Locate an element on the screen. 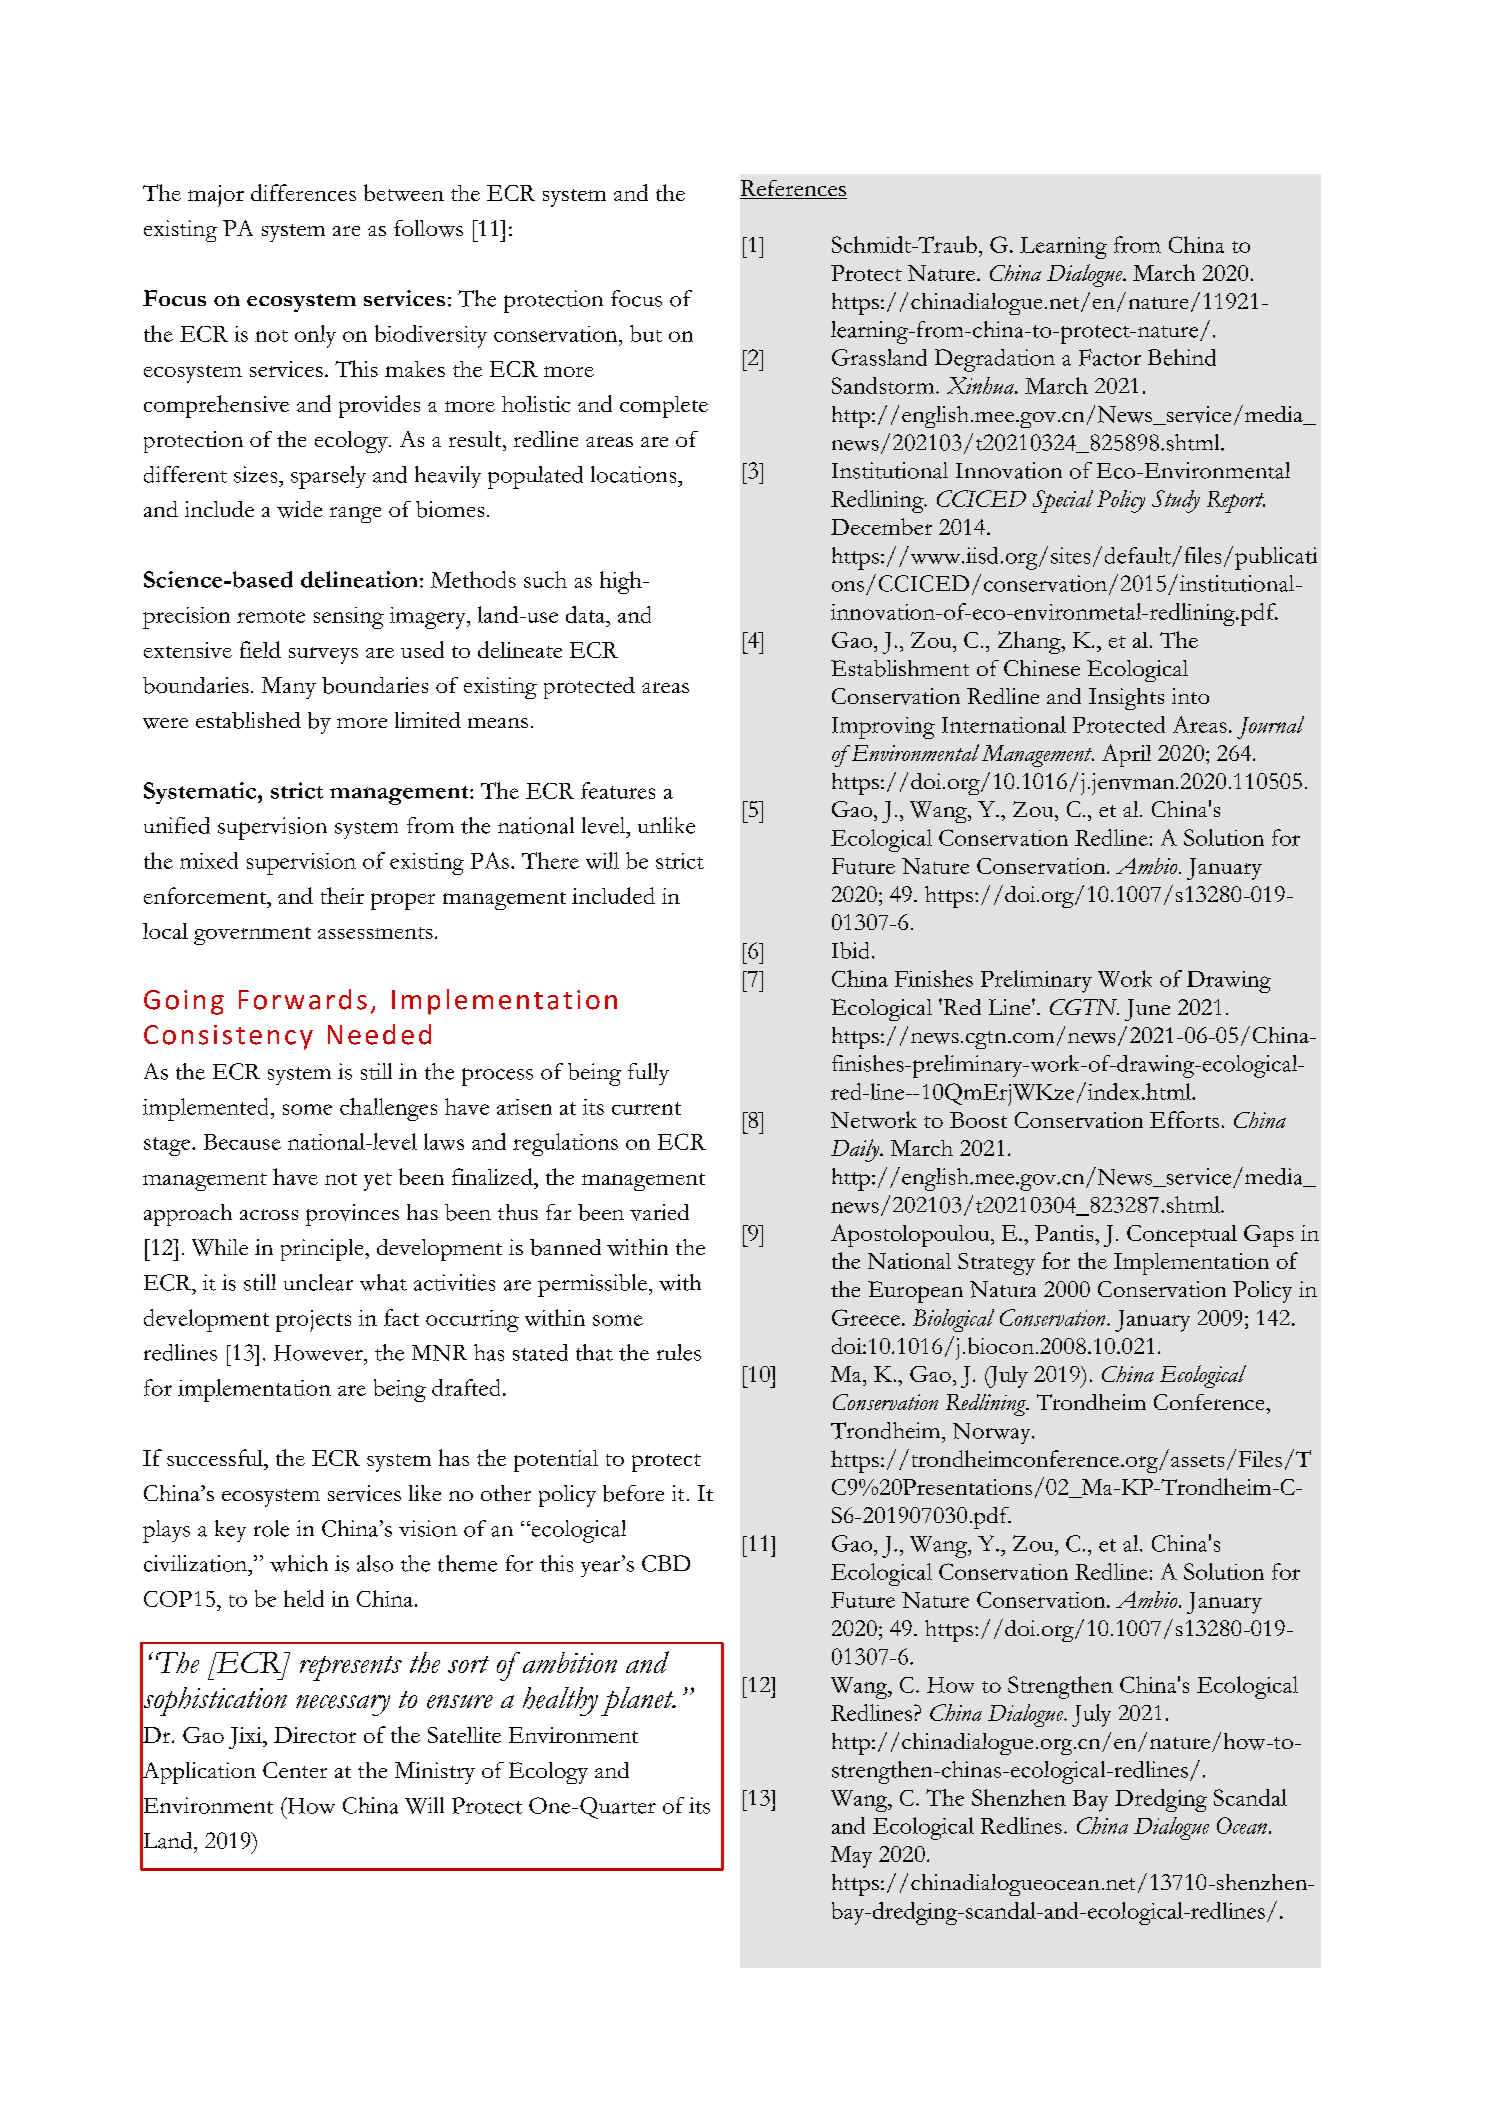  Behind is located at coordinates (1182, 357).
